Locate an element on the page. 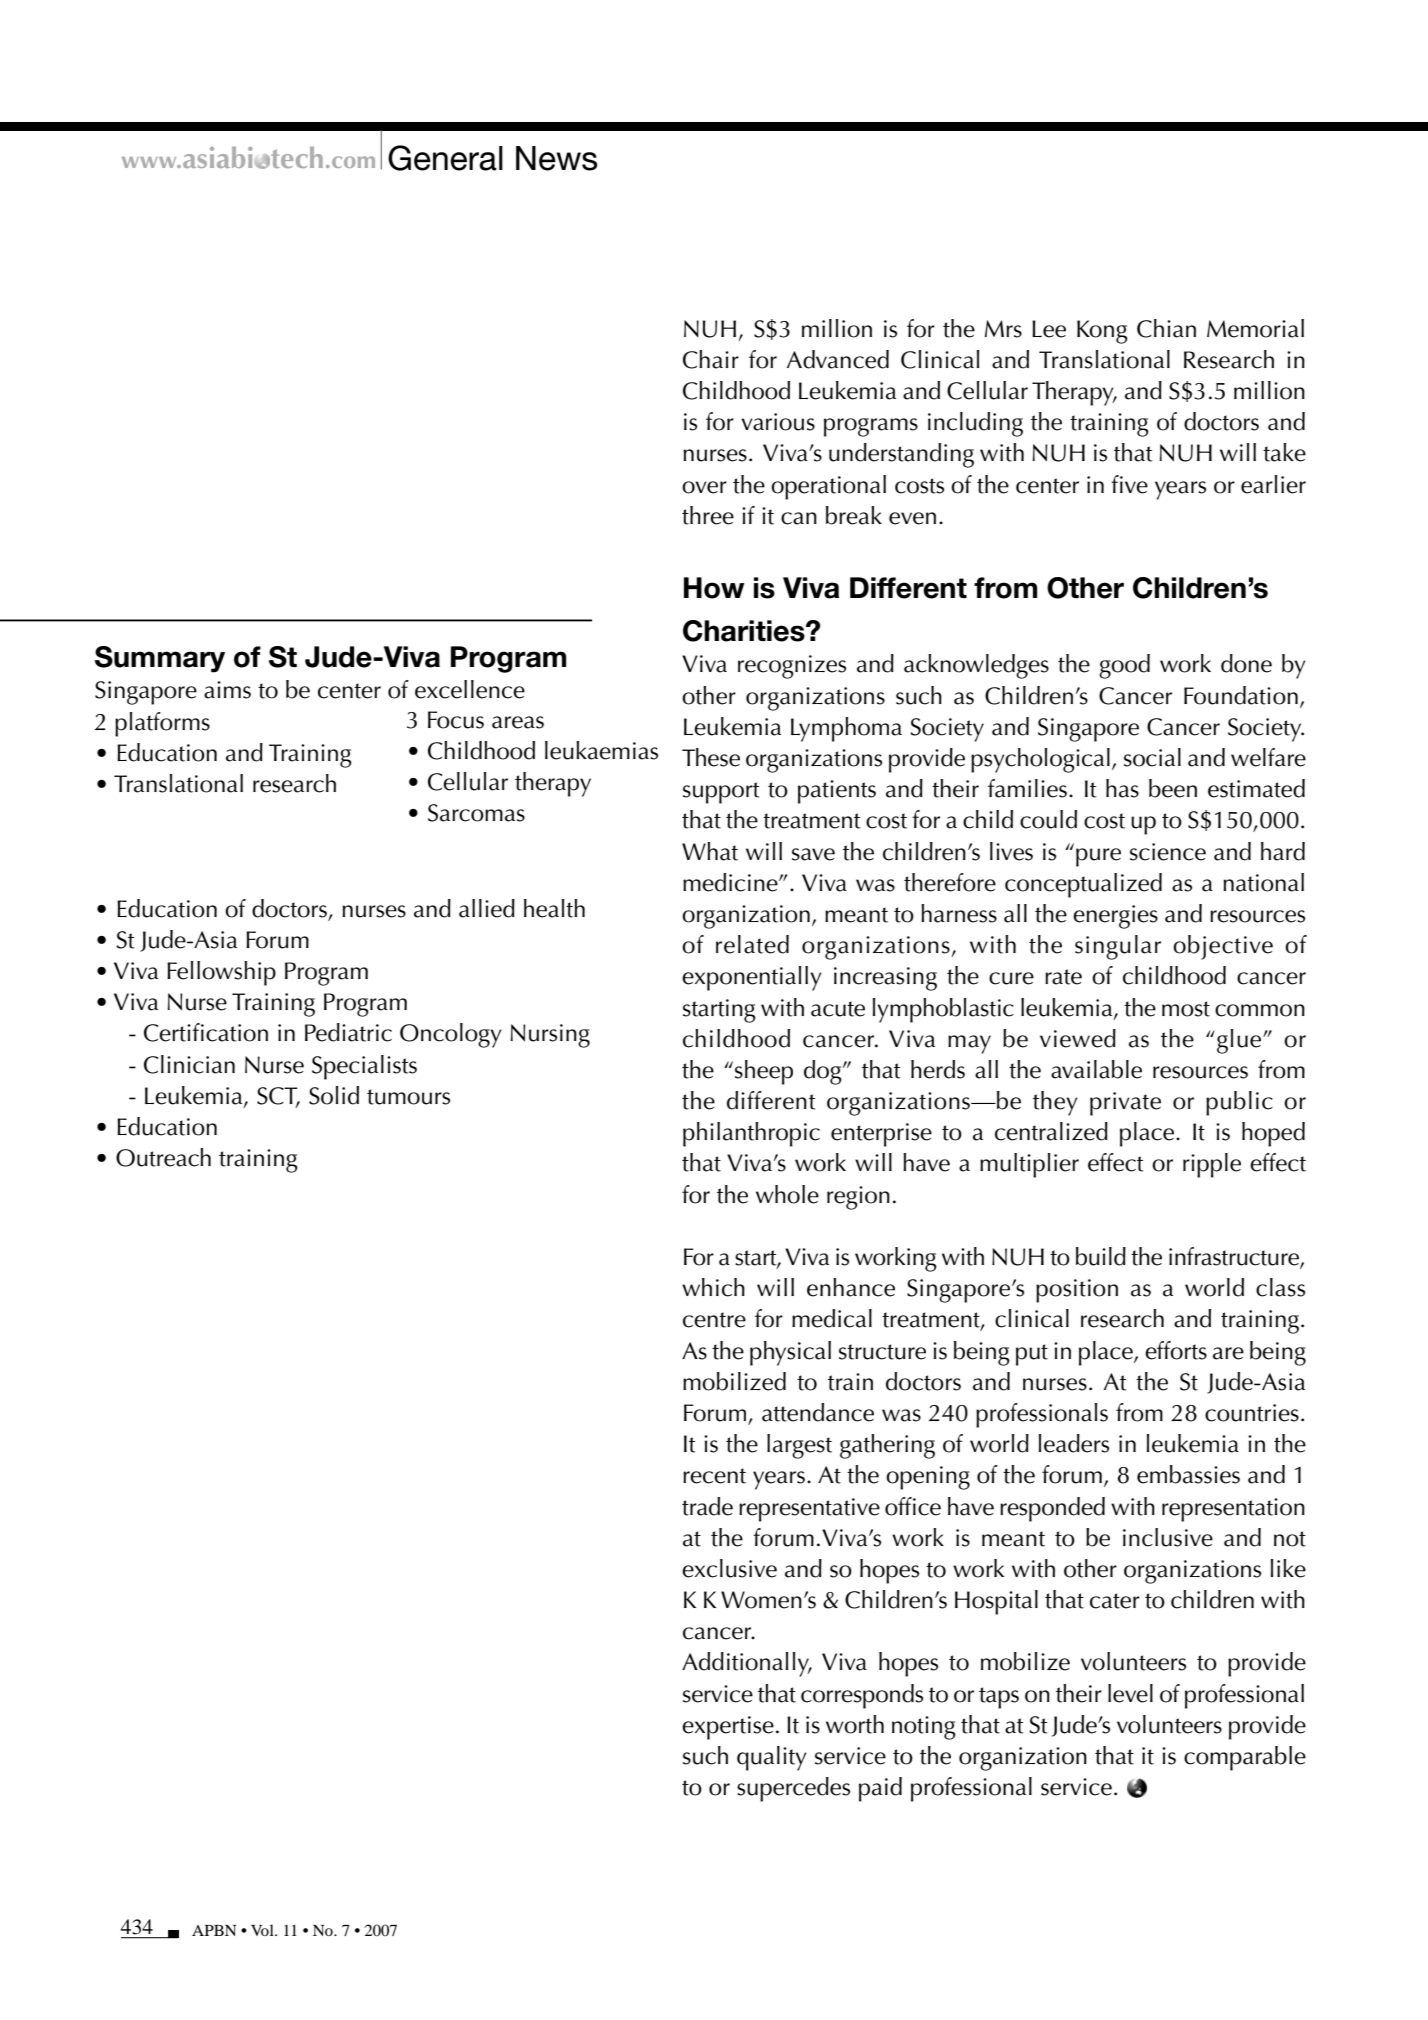 This page has height=2020, width=1428. singular is located at coordinates (1118, 947).
